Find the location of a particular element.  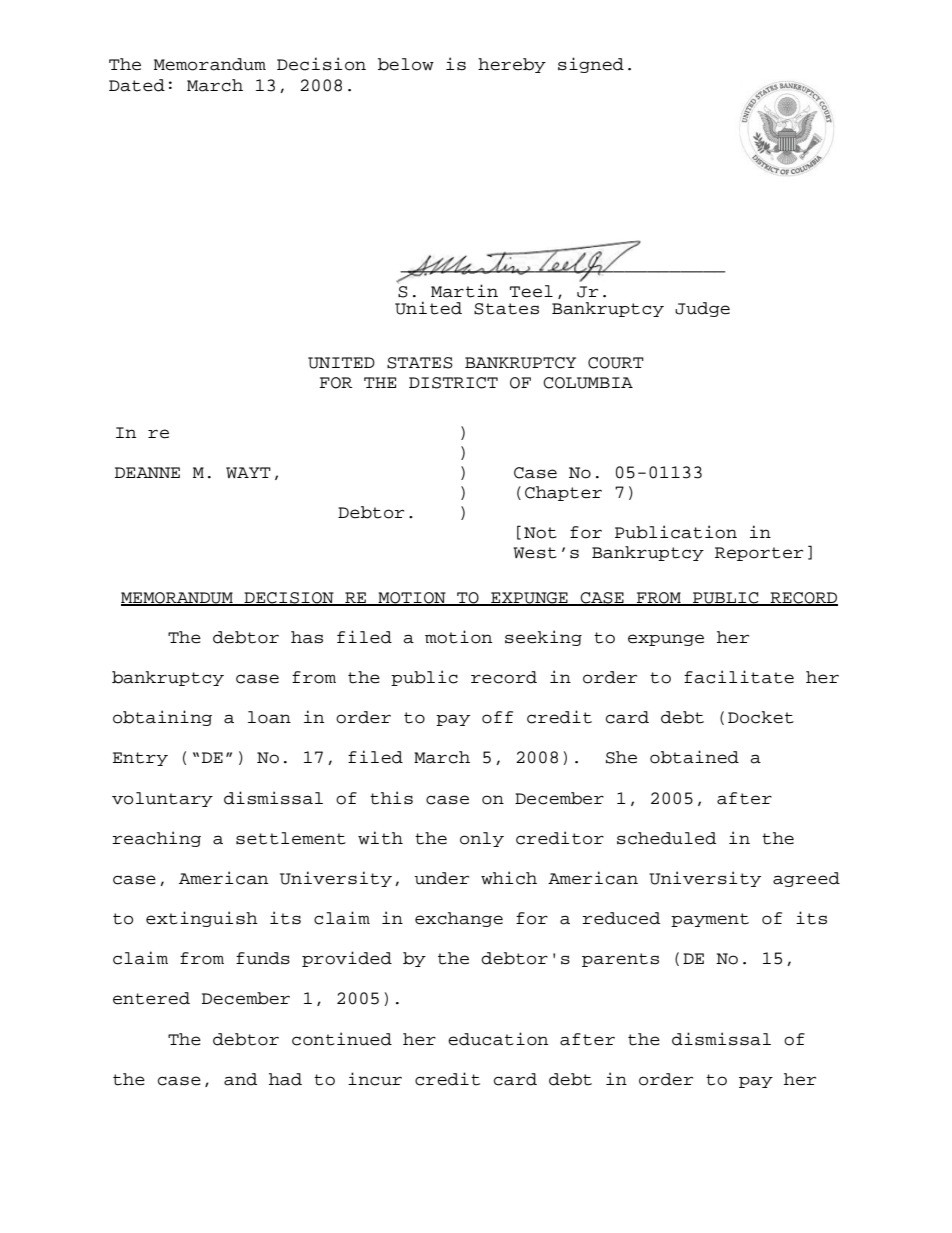

Not is located at coordinates (540, 533).
